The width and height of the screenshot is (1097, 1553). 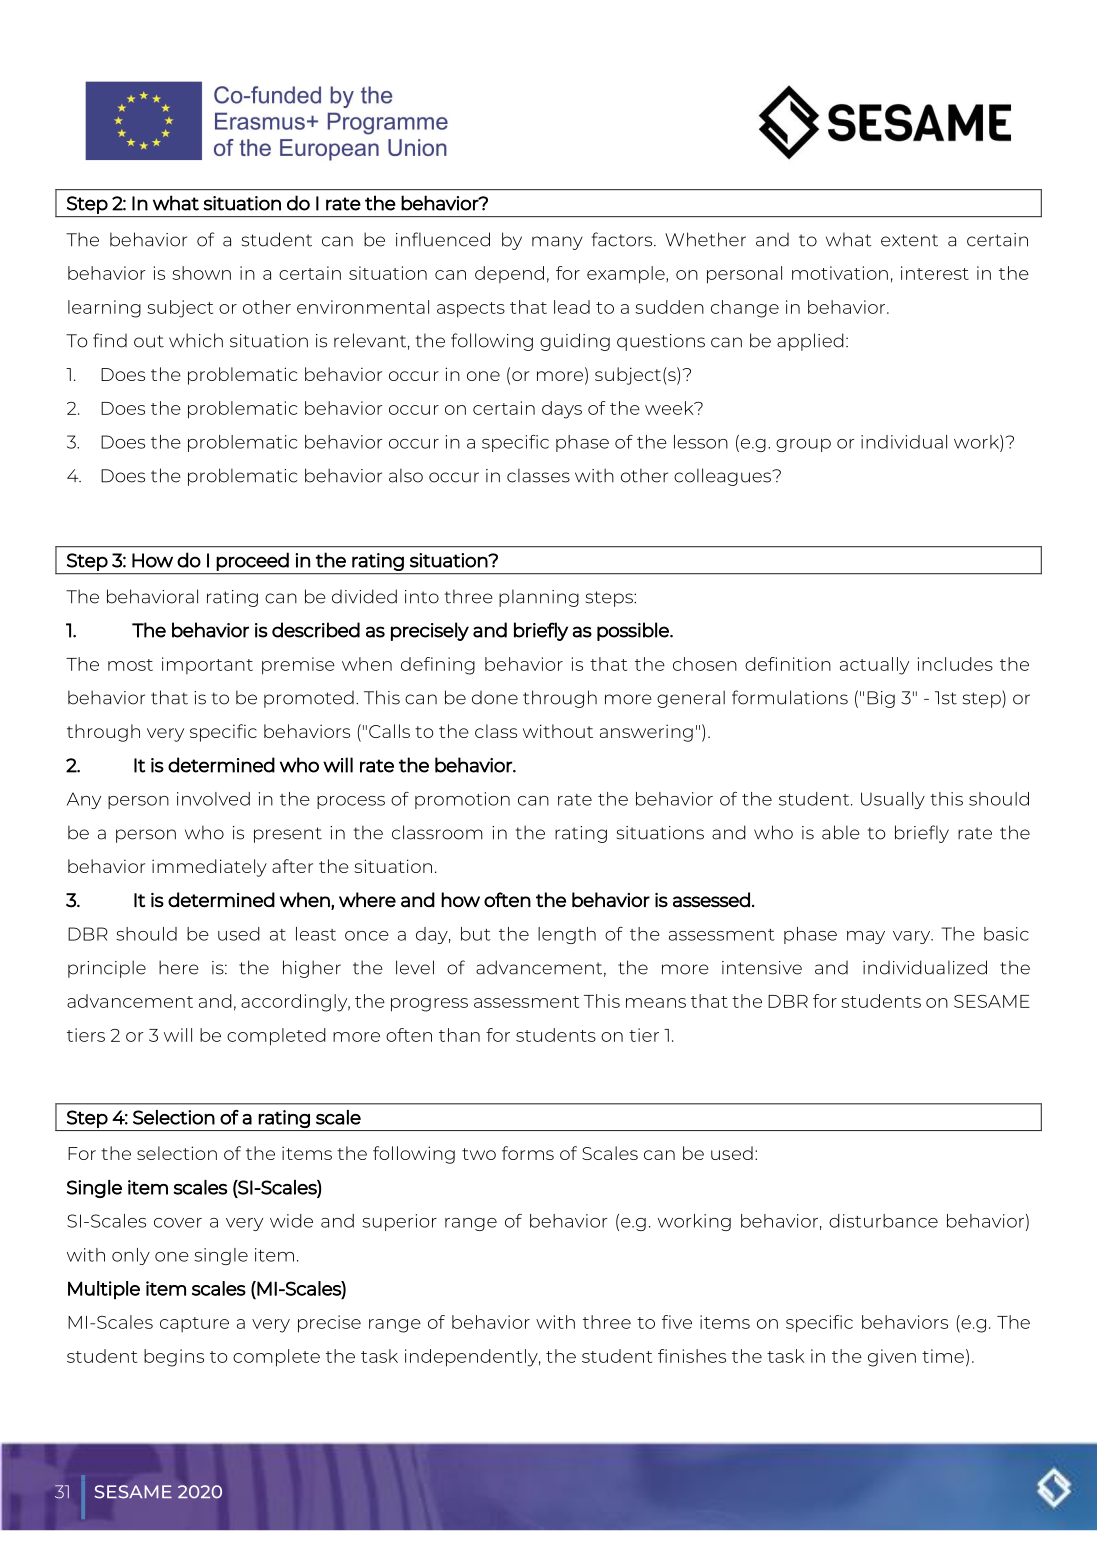 I want to click on capture, so click(x=194, y=1324).
